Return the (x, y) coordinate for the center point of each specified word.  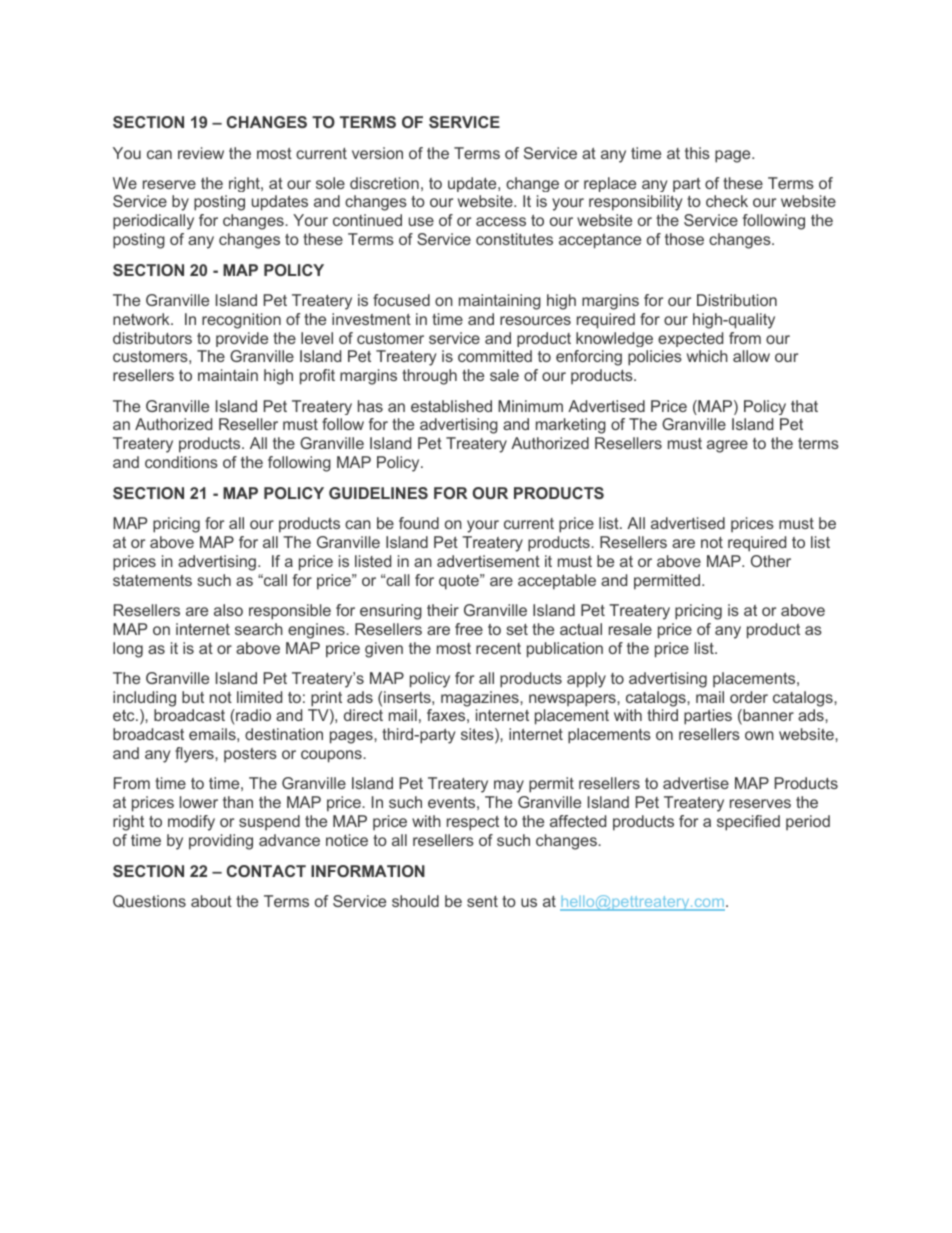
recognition (241, 321)
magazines (481, 699)
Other (771, 561)
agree (727, 446)
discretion (384, 183)
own (759, 735)
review (201, 153)
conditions (181, 462)
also (228, 610)
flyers (195, 755)
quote (460, 582)
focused (401, 300)
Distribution (737, 300)
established (451, 406)
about (211, 901)
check (727, 201)
